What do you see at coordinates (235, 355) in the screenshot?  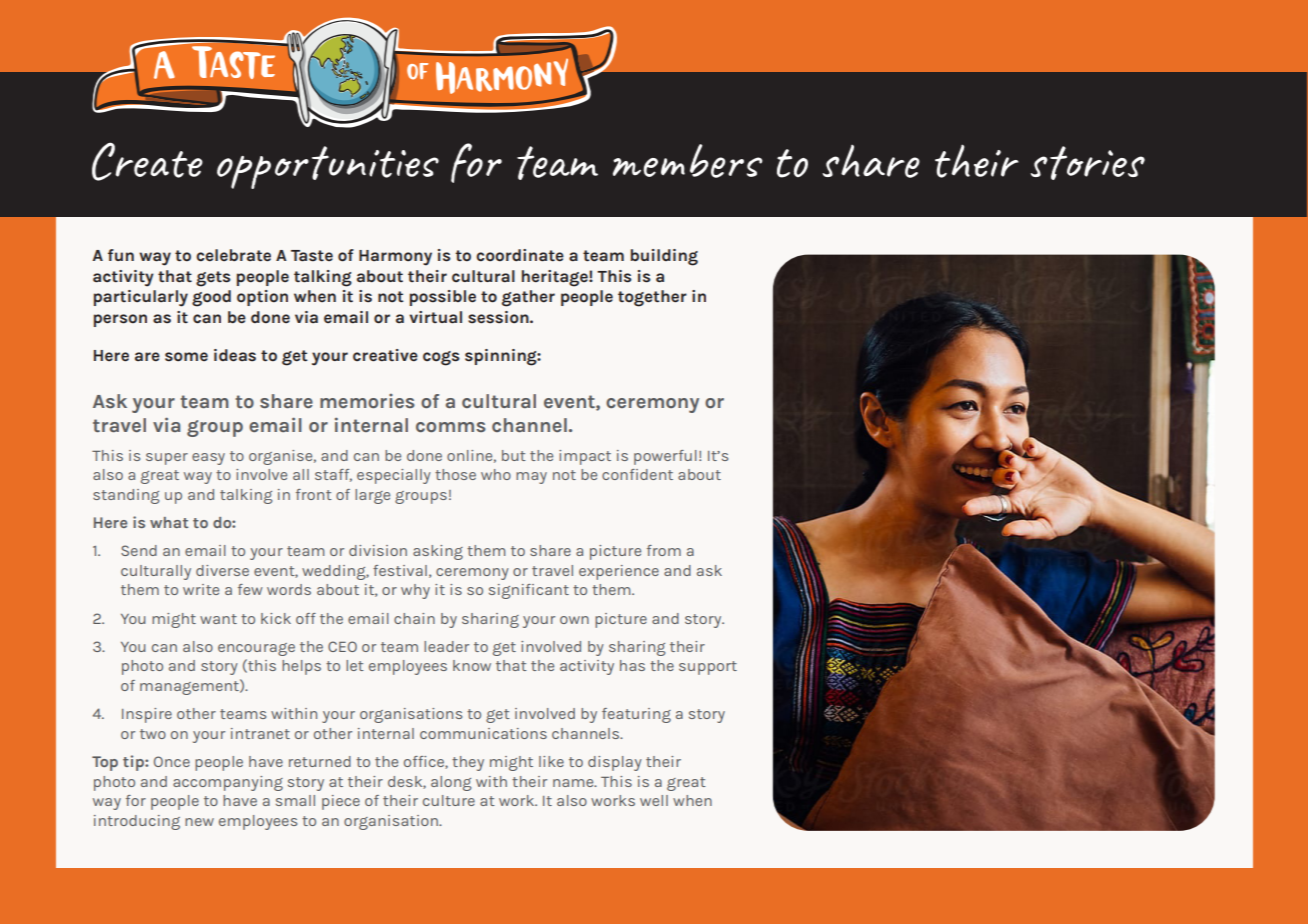 I see `ideas` at bounding box center [235, 355].
